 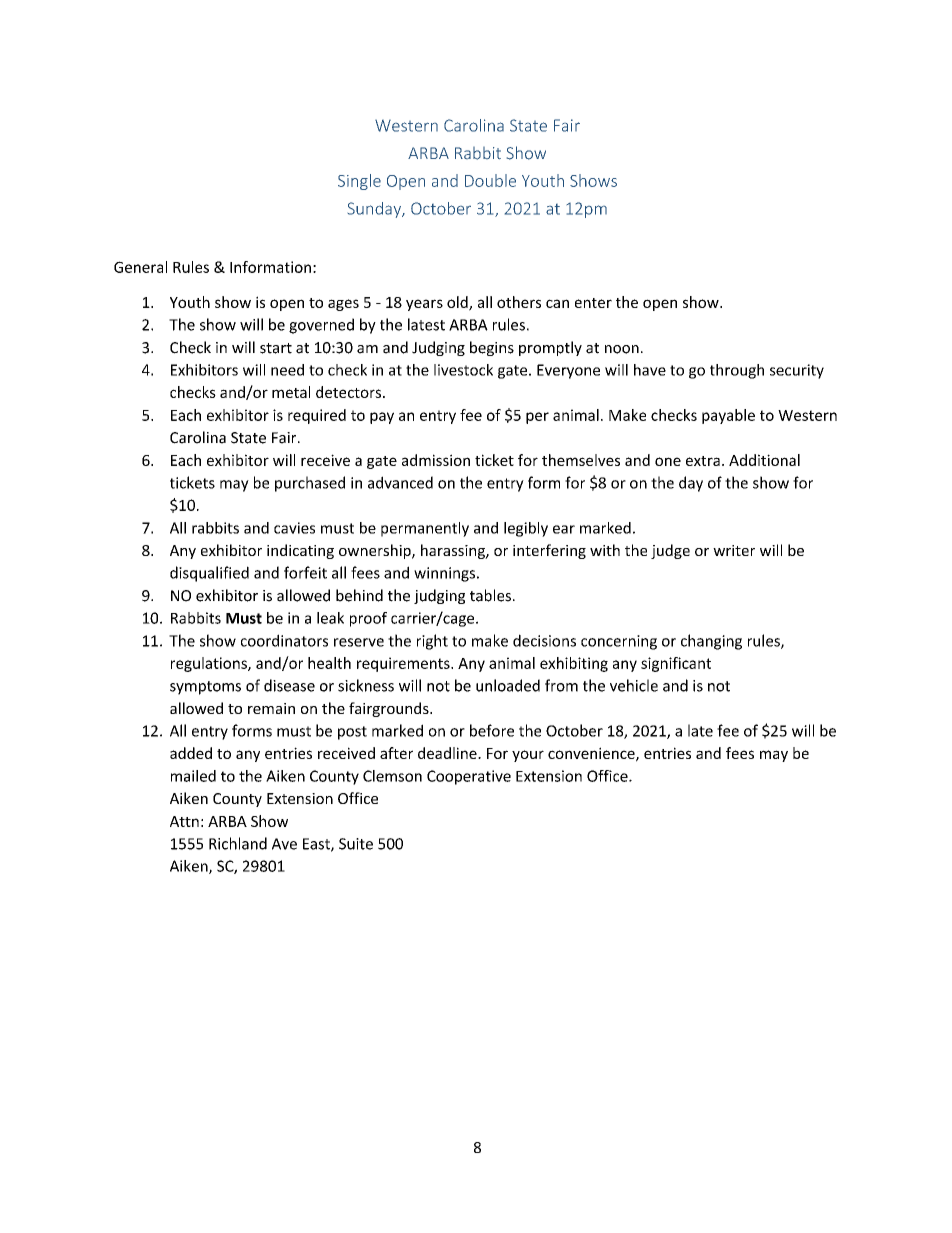 I want to click on Double, so click(x=490, y=180).
